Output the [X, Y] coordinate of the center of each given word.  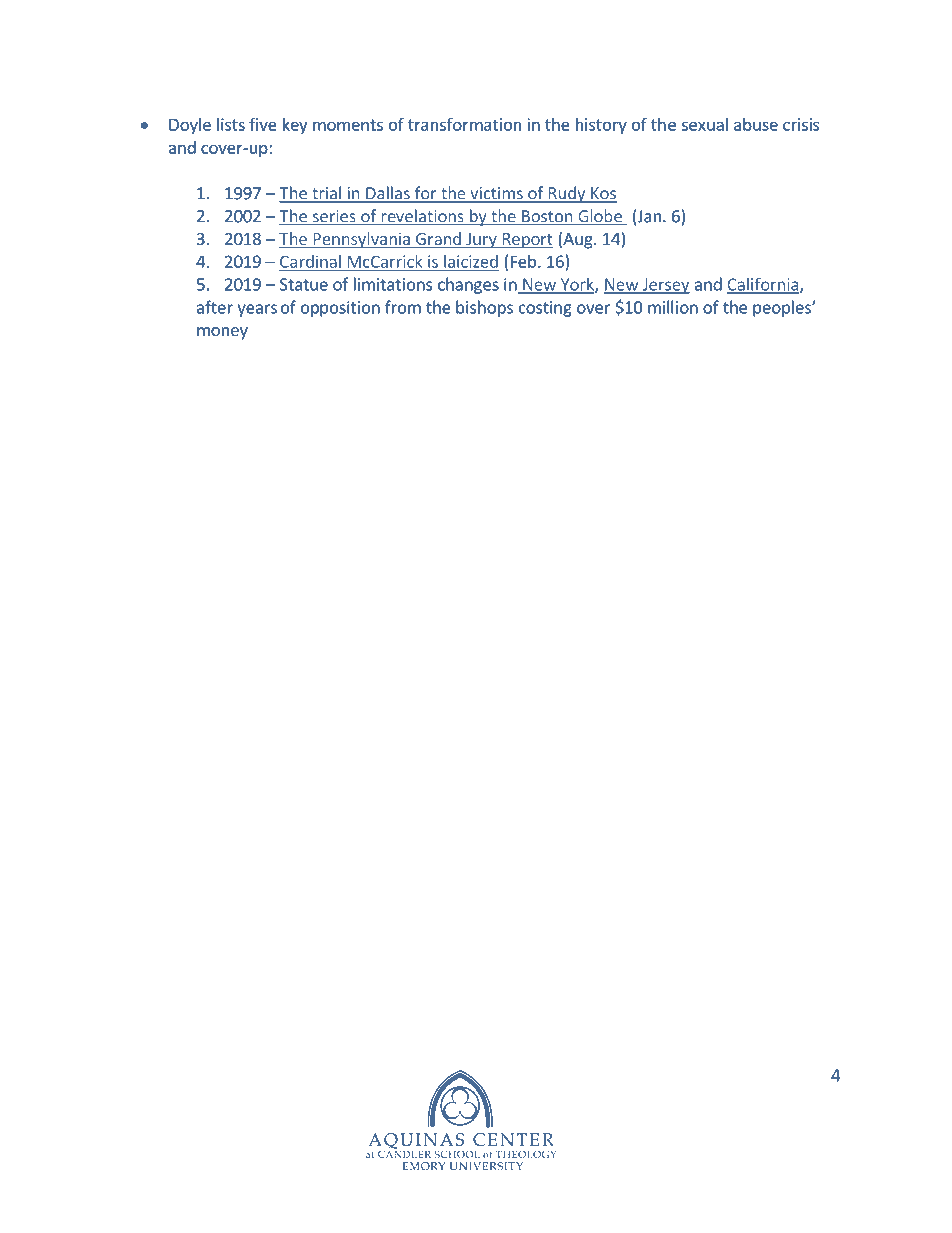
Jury [481, 241]
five [263, 124]
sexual [705, 124]
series [334, 217]
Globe [600, 217]
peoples [783, 308]
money [222, 333]
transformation [464, 124]
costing [545, 309]
